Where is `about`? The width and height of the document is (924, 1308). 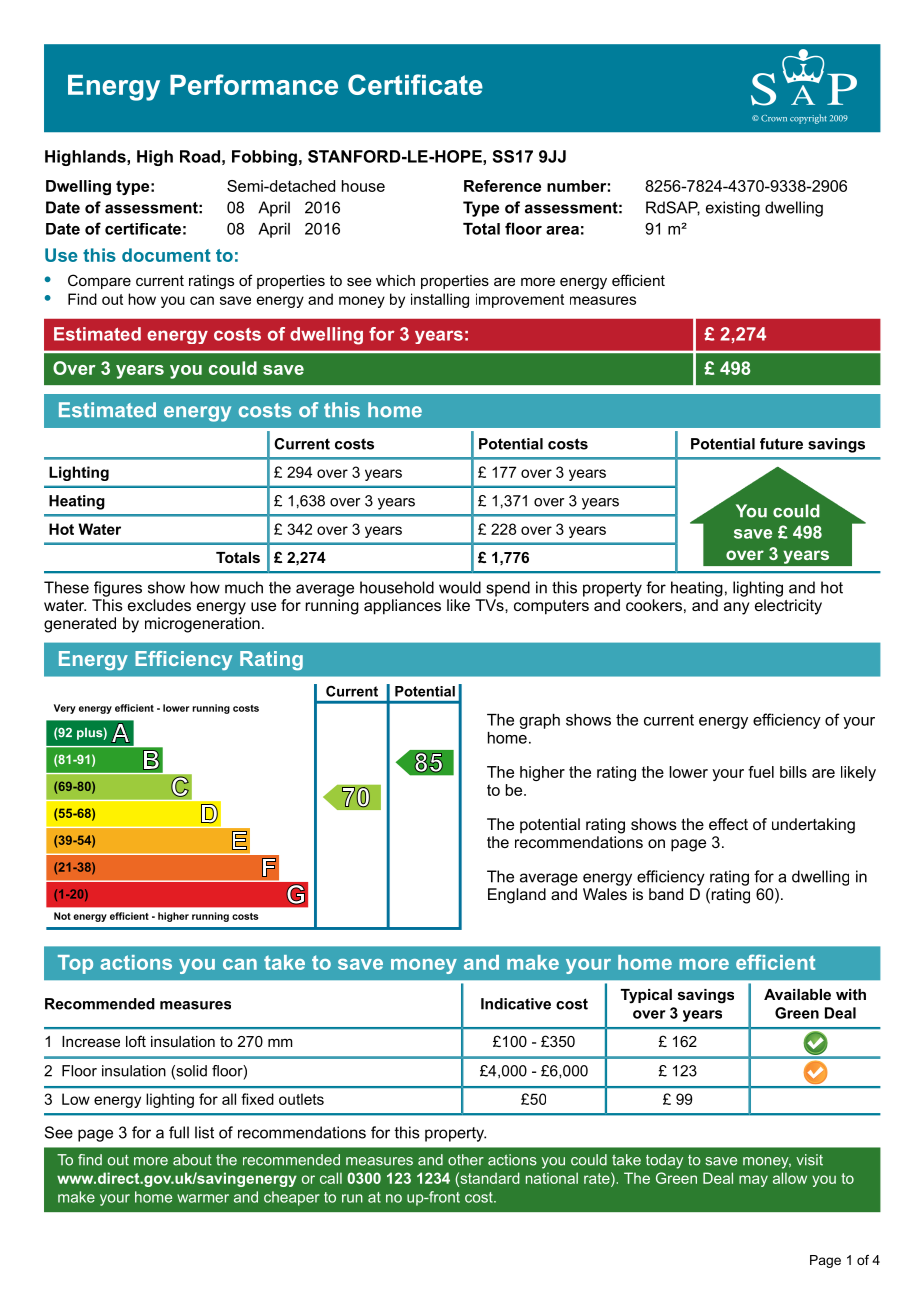 about is located at coordinates (192, 1160).
